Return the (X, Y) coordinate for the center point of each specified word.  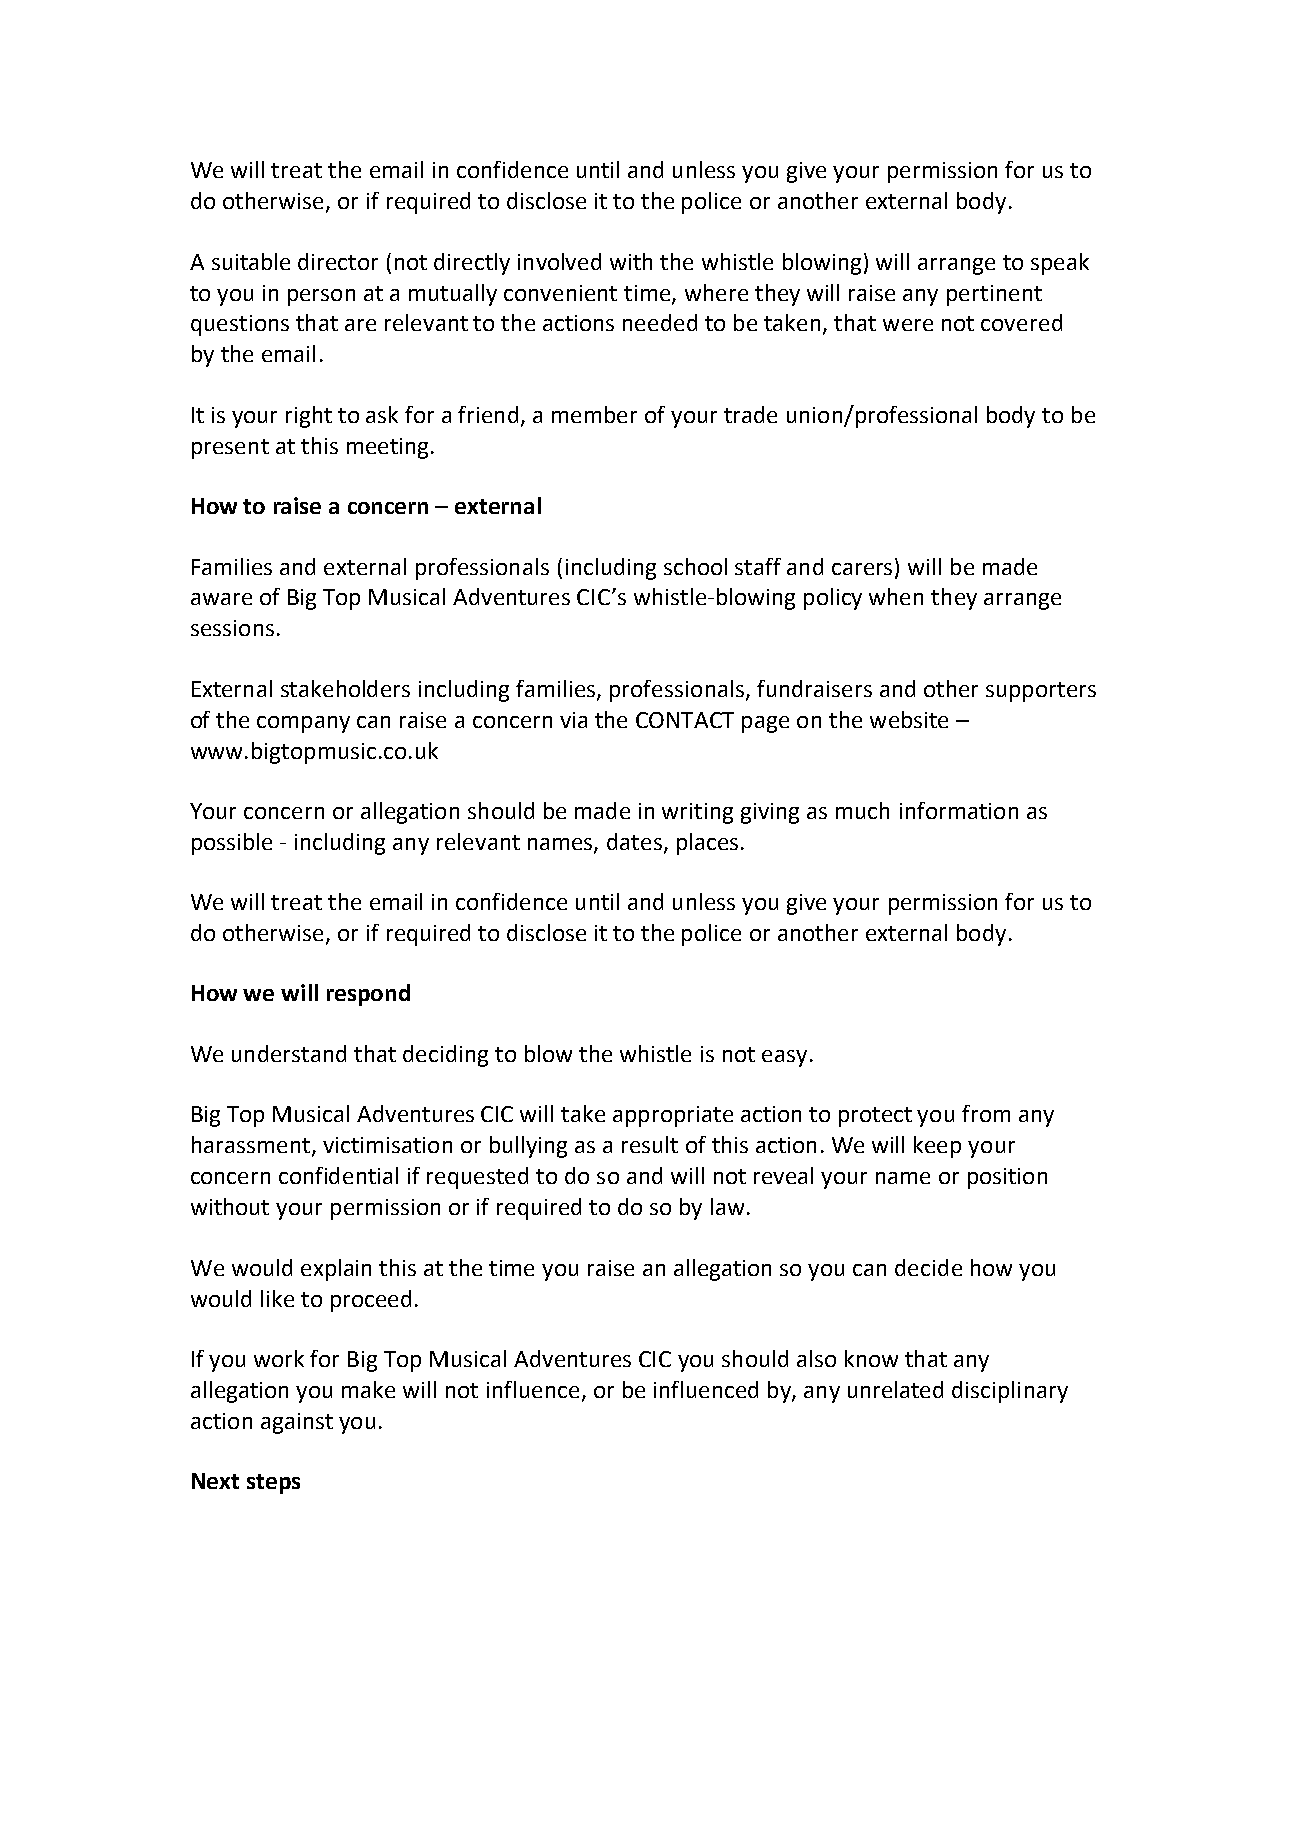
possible (232, 844)
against (297, 1423)
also (816, 1358)
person (321, 297)
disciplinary (1010, 1392)
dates (634, 841)
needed (660, 322)
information (959, 810)
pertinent (994, 295)
